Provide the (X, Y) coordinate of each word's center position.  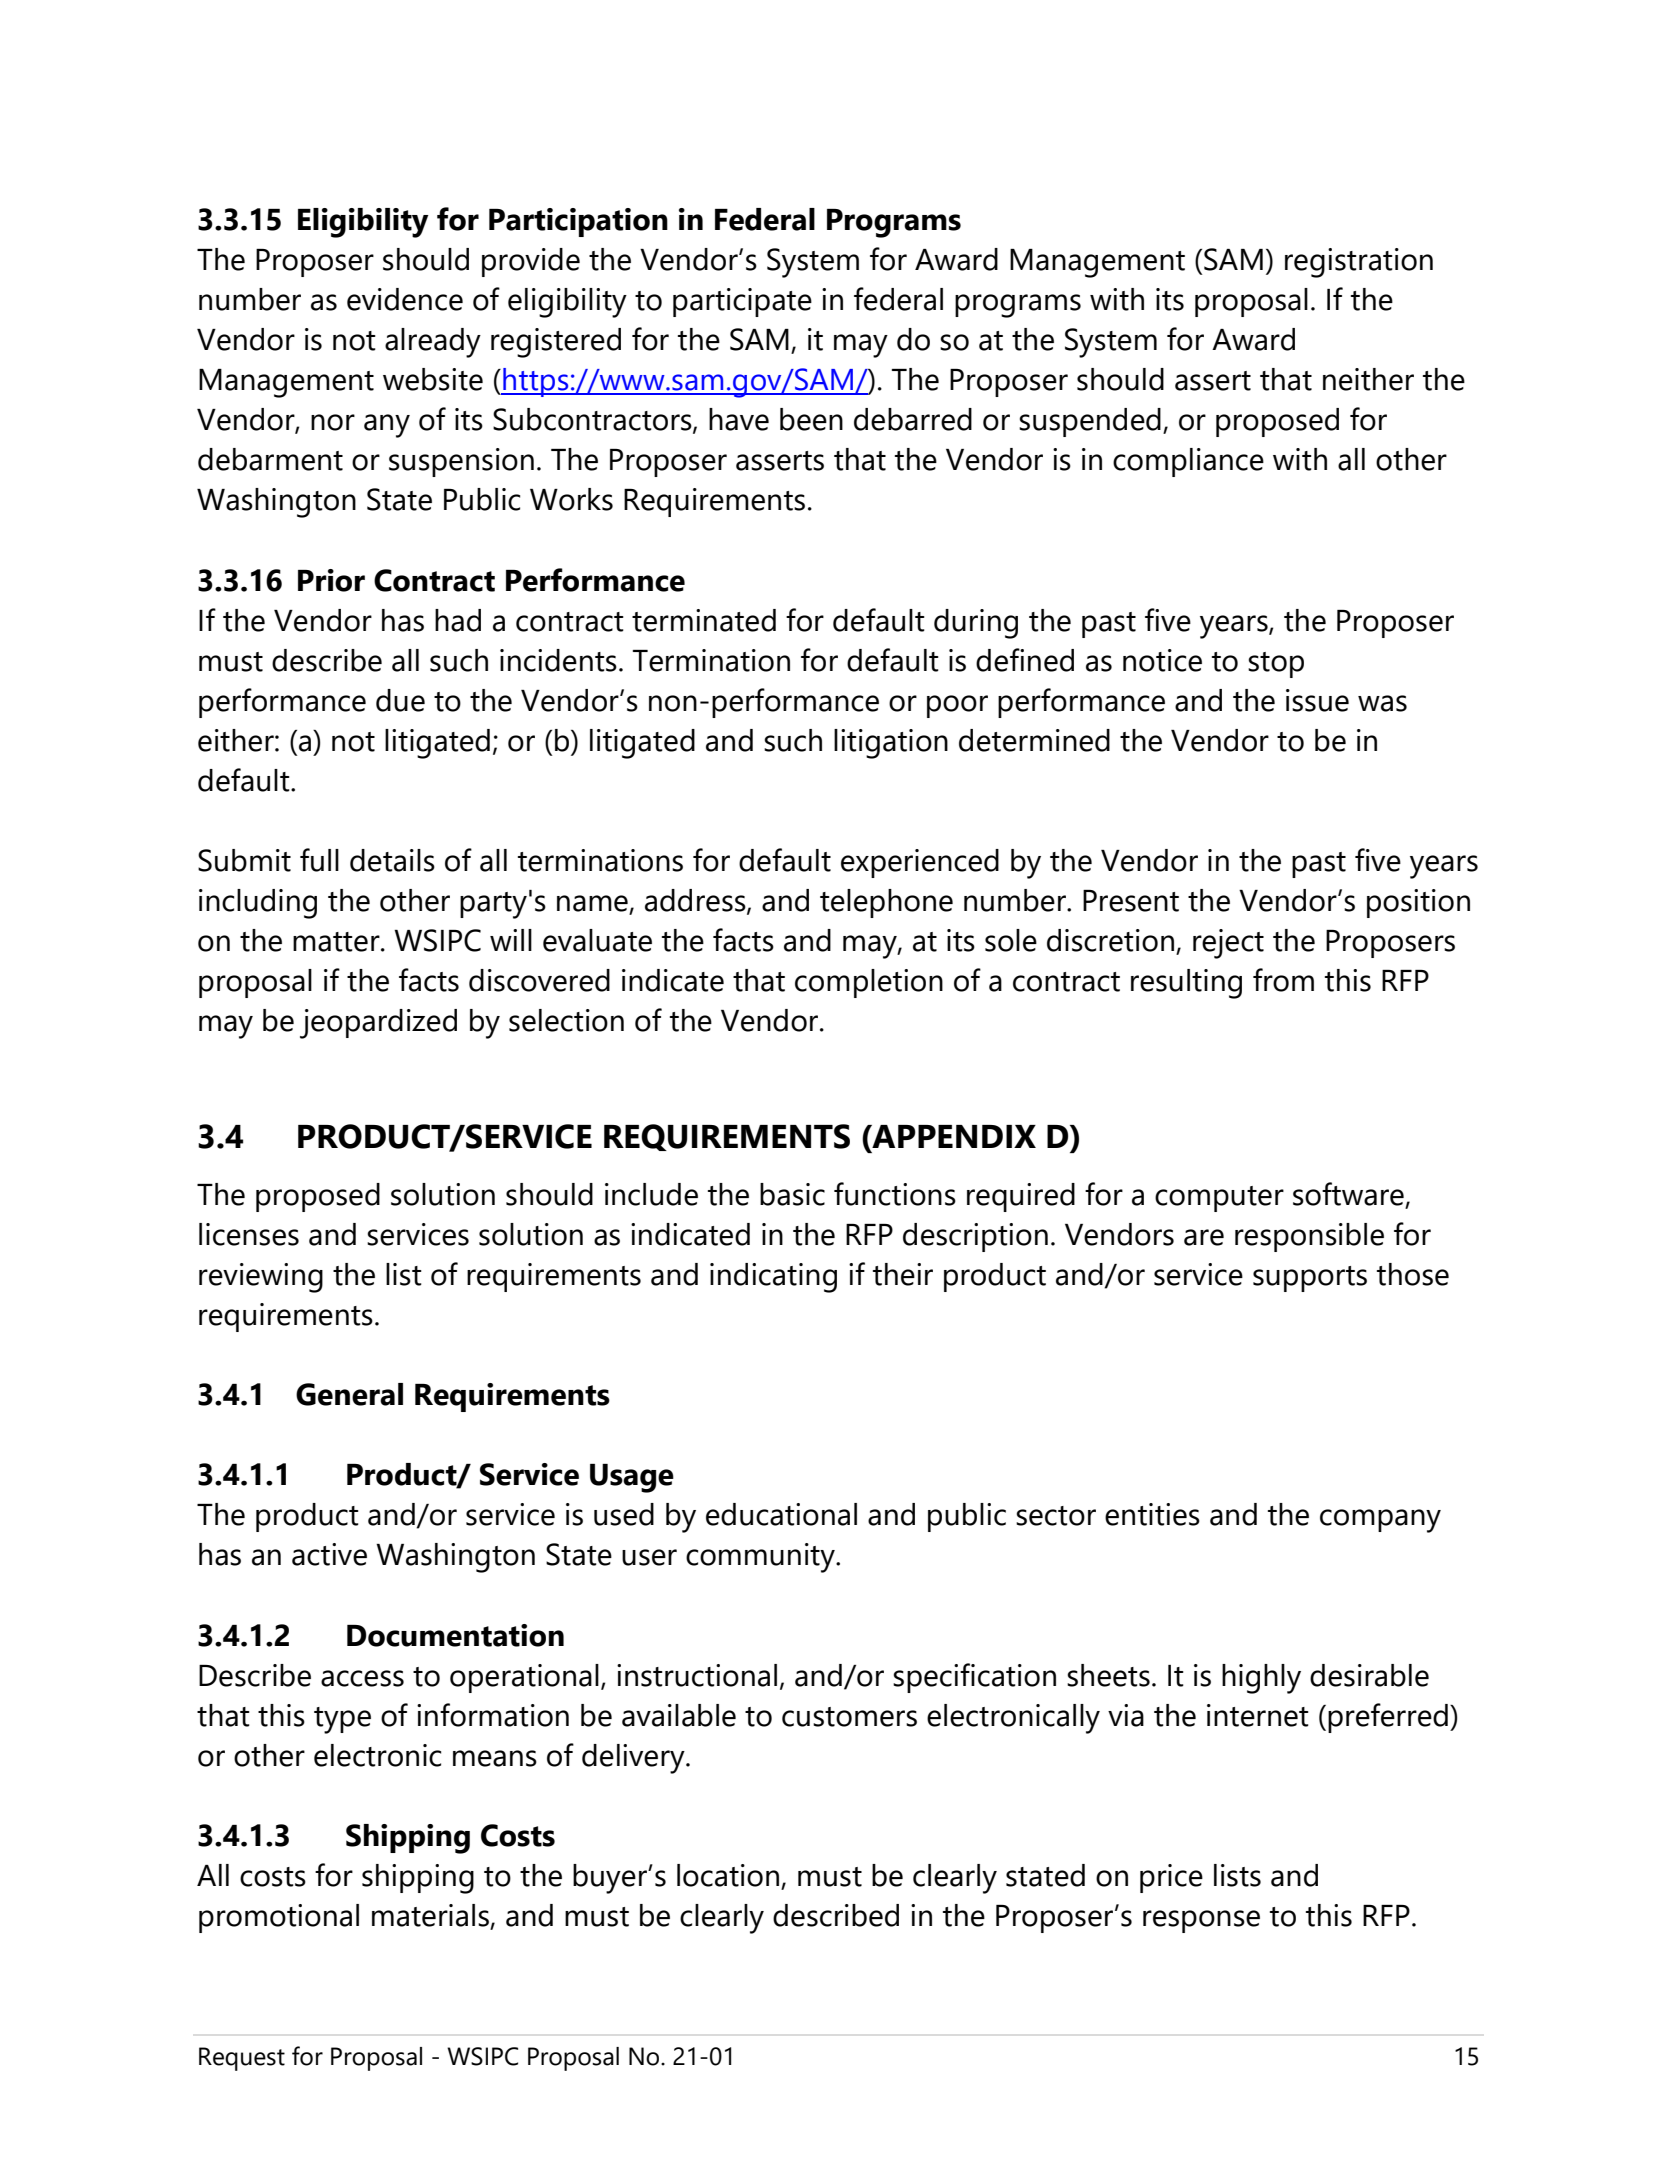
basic (792, 1194)
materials (431, 1916)
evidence (405, 299)
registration (1359, 263)
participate (742, 302)
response (1201, 1921)
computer (1219, 1199)
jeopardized (378, 1024)
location (729, 1876)
